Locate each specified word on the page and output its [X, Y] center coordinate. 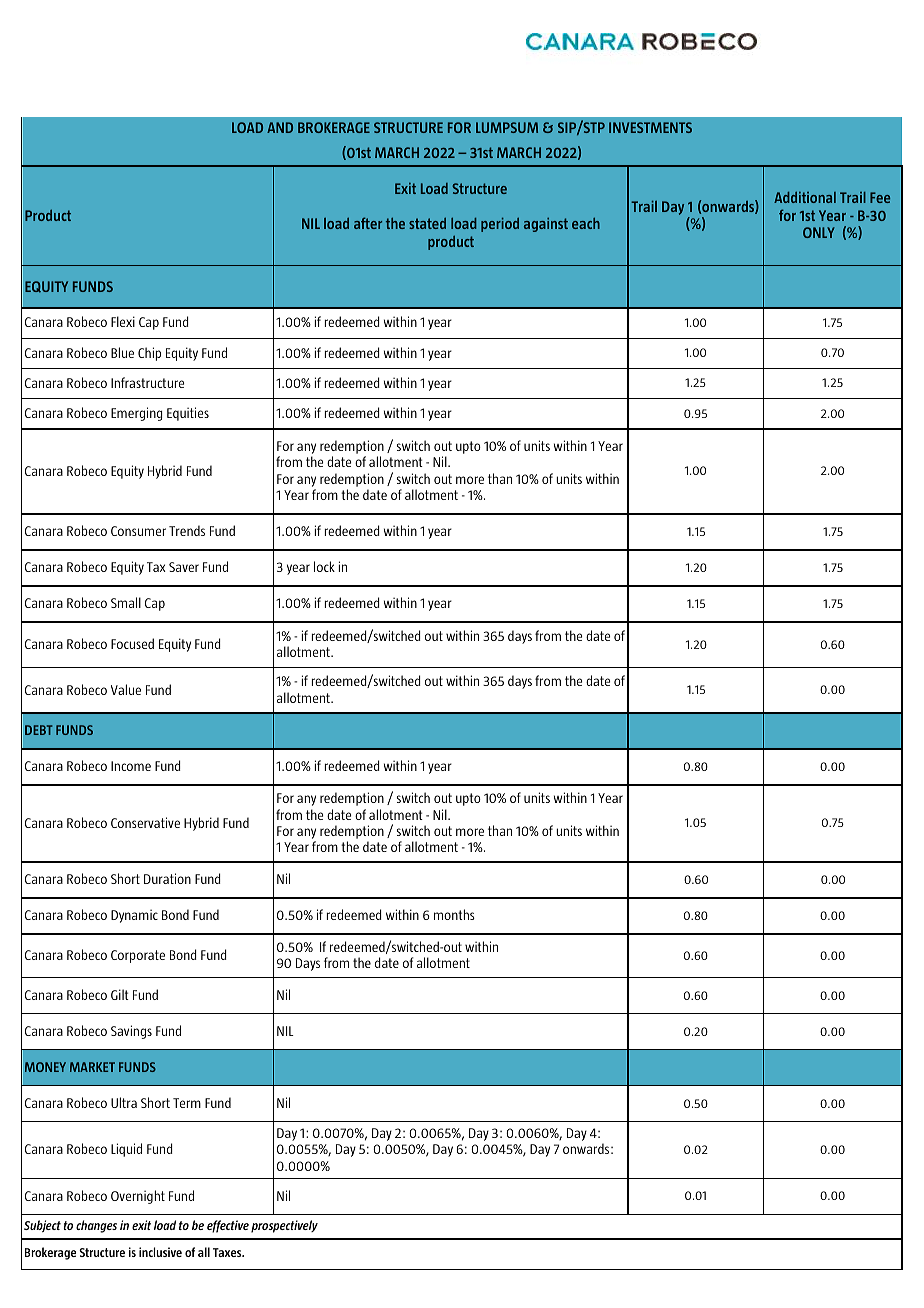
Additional [805, 197]
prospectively [284, 1226]
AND [280, 127]
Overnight [138, 1197]
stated [427, 223]
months [454, 914]
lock [324, 566]
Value [126, 689]
